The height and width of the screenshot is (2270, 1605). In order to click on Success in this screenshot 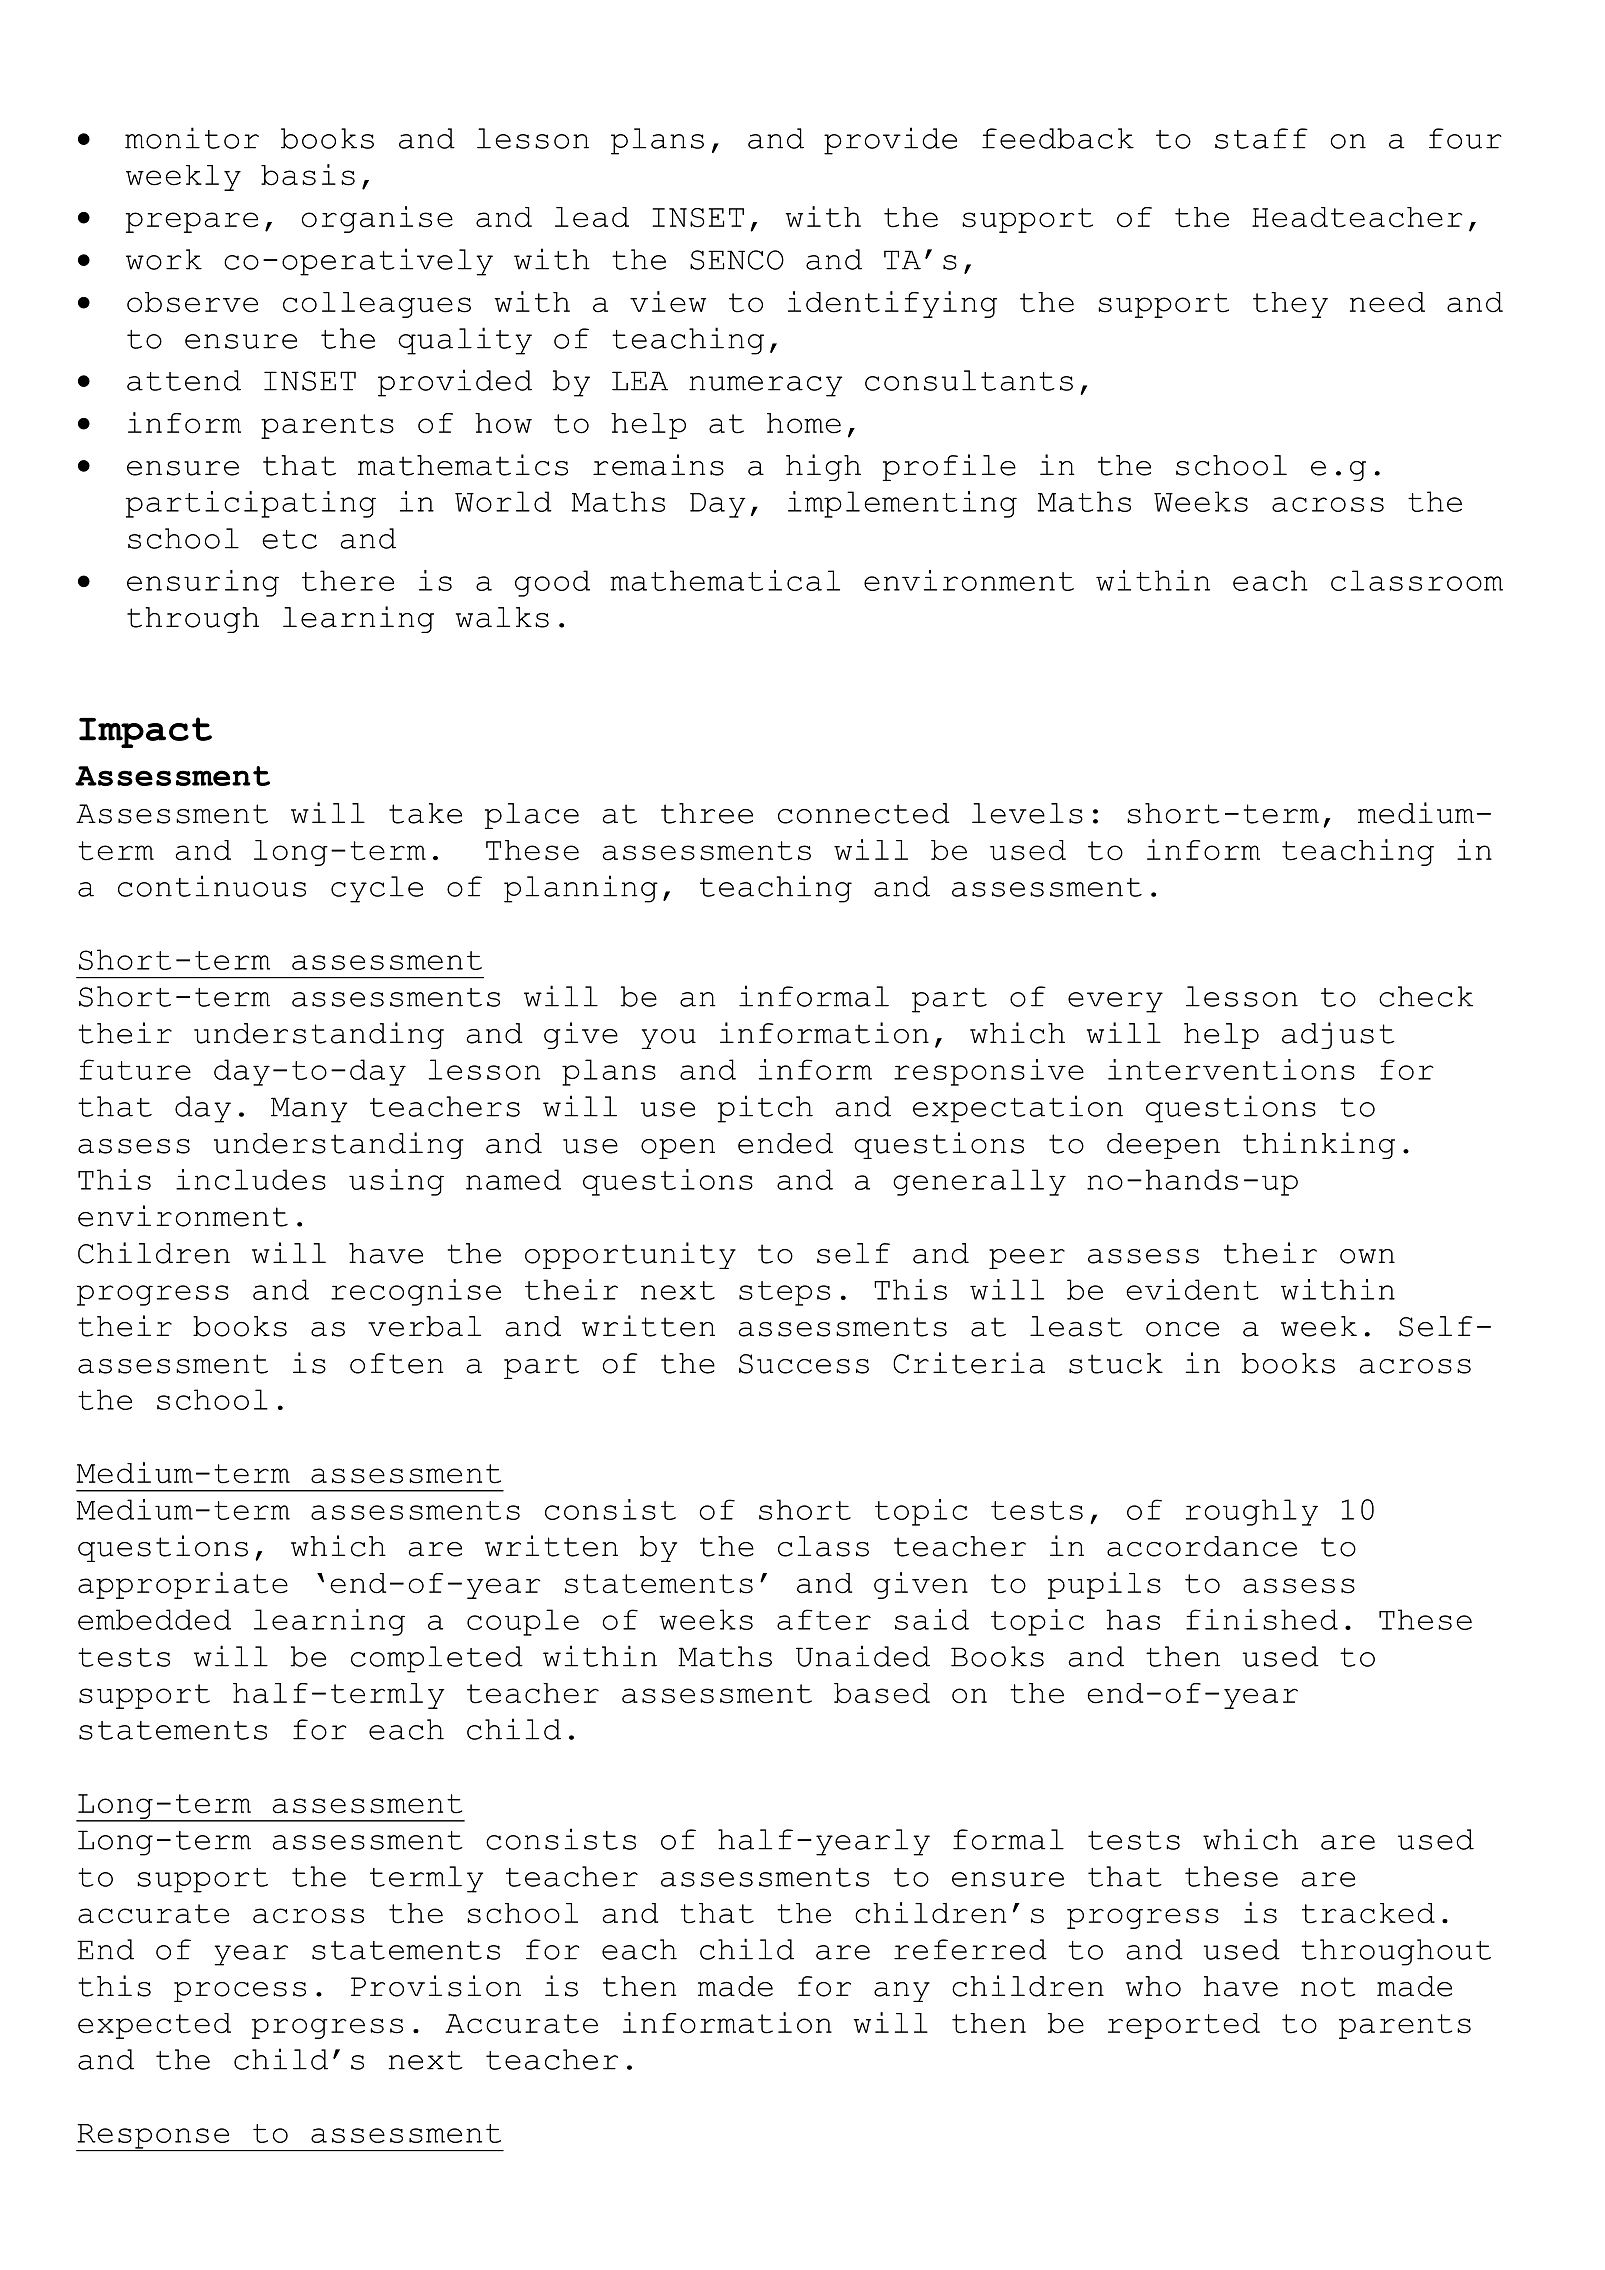, I will do `click(804, 1364)`.
